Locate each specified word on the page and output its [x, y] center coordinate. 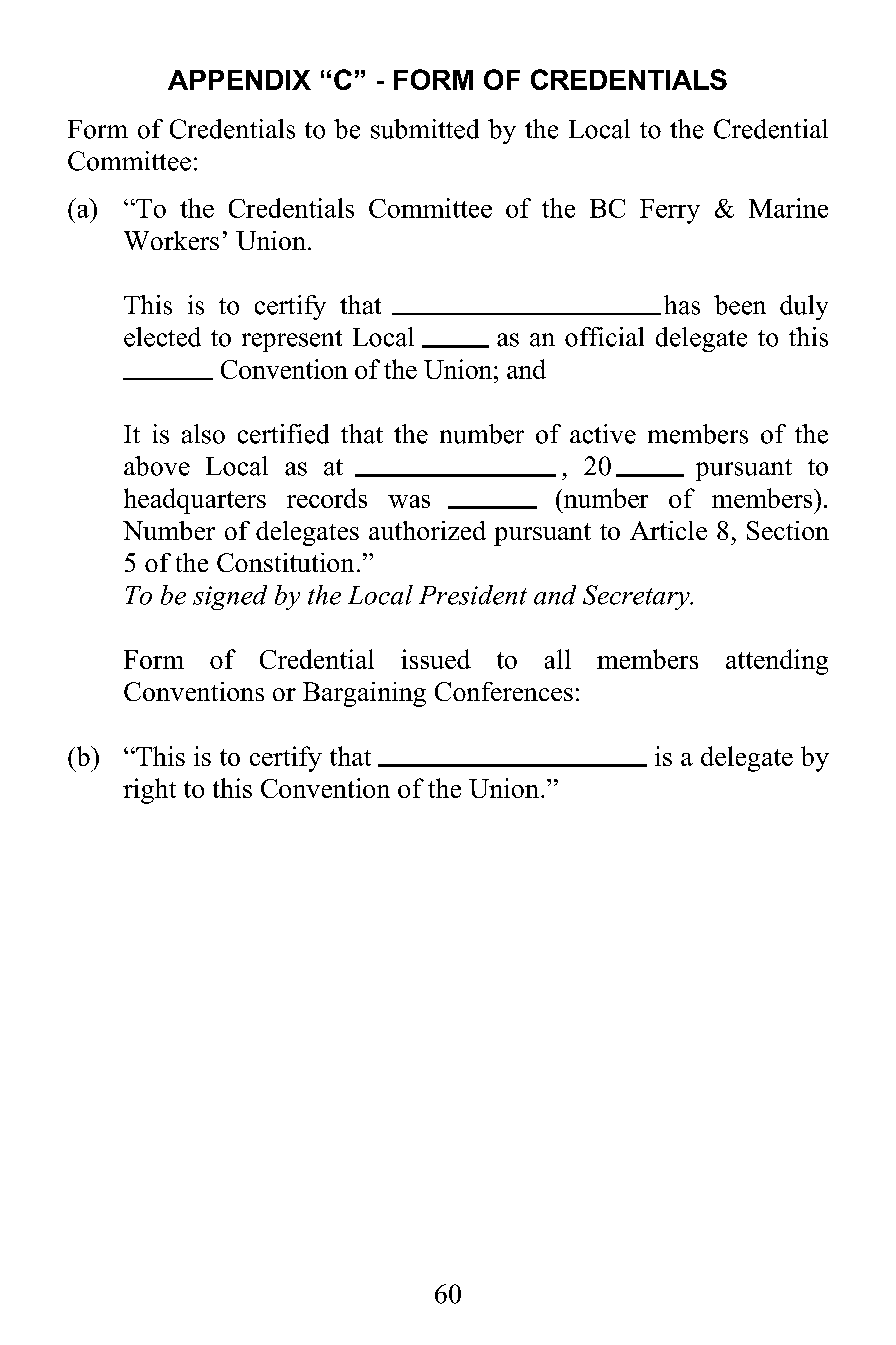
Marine [788, 208]
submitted [425, 129]
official [604, 337]
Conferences [504, 691]
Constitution [285, 562]
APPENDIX [239, 80]
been [740, 305]
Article [668, 530]
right [149, 791]
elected [162, 337]
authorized [427, 530]
